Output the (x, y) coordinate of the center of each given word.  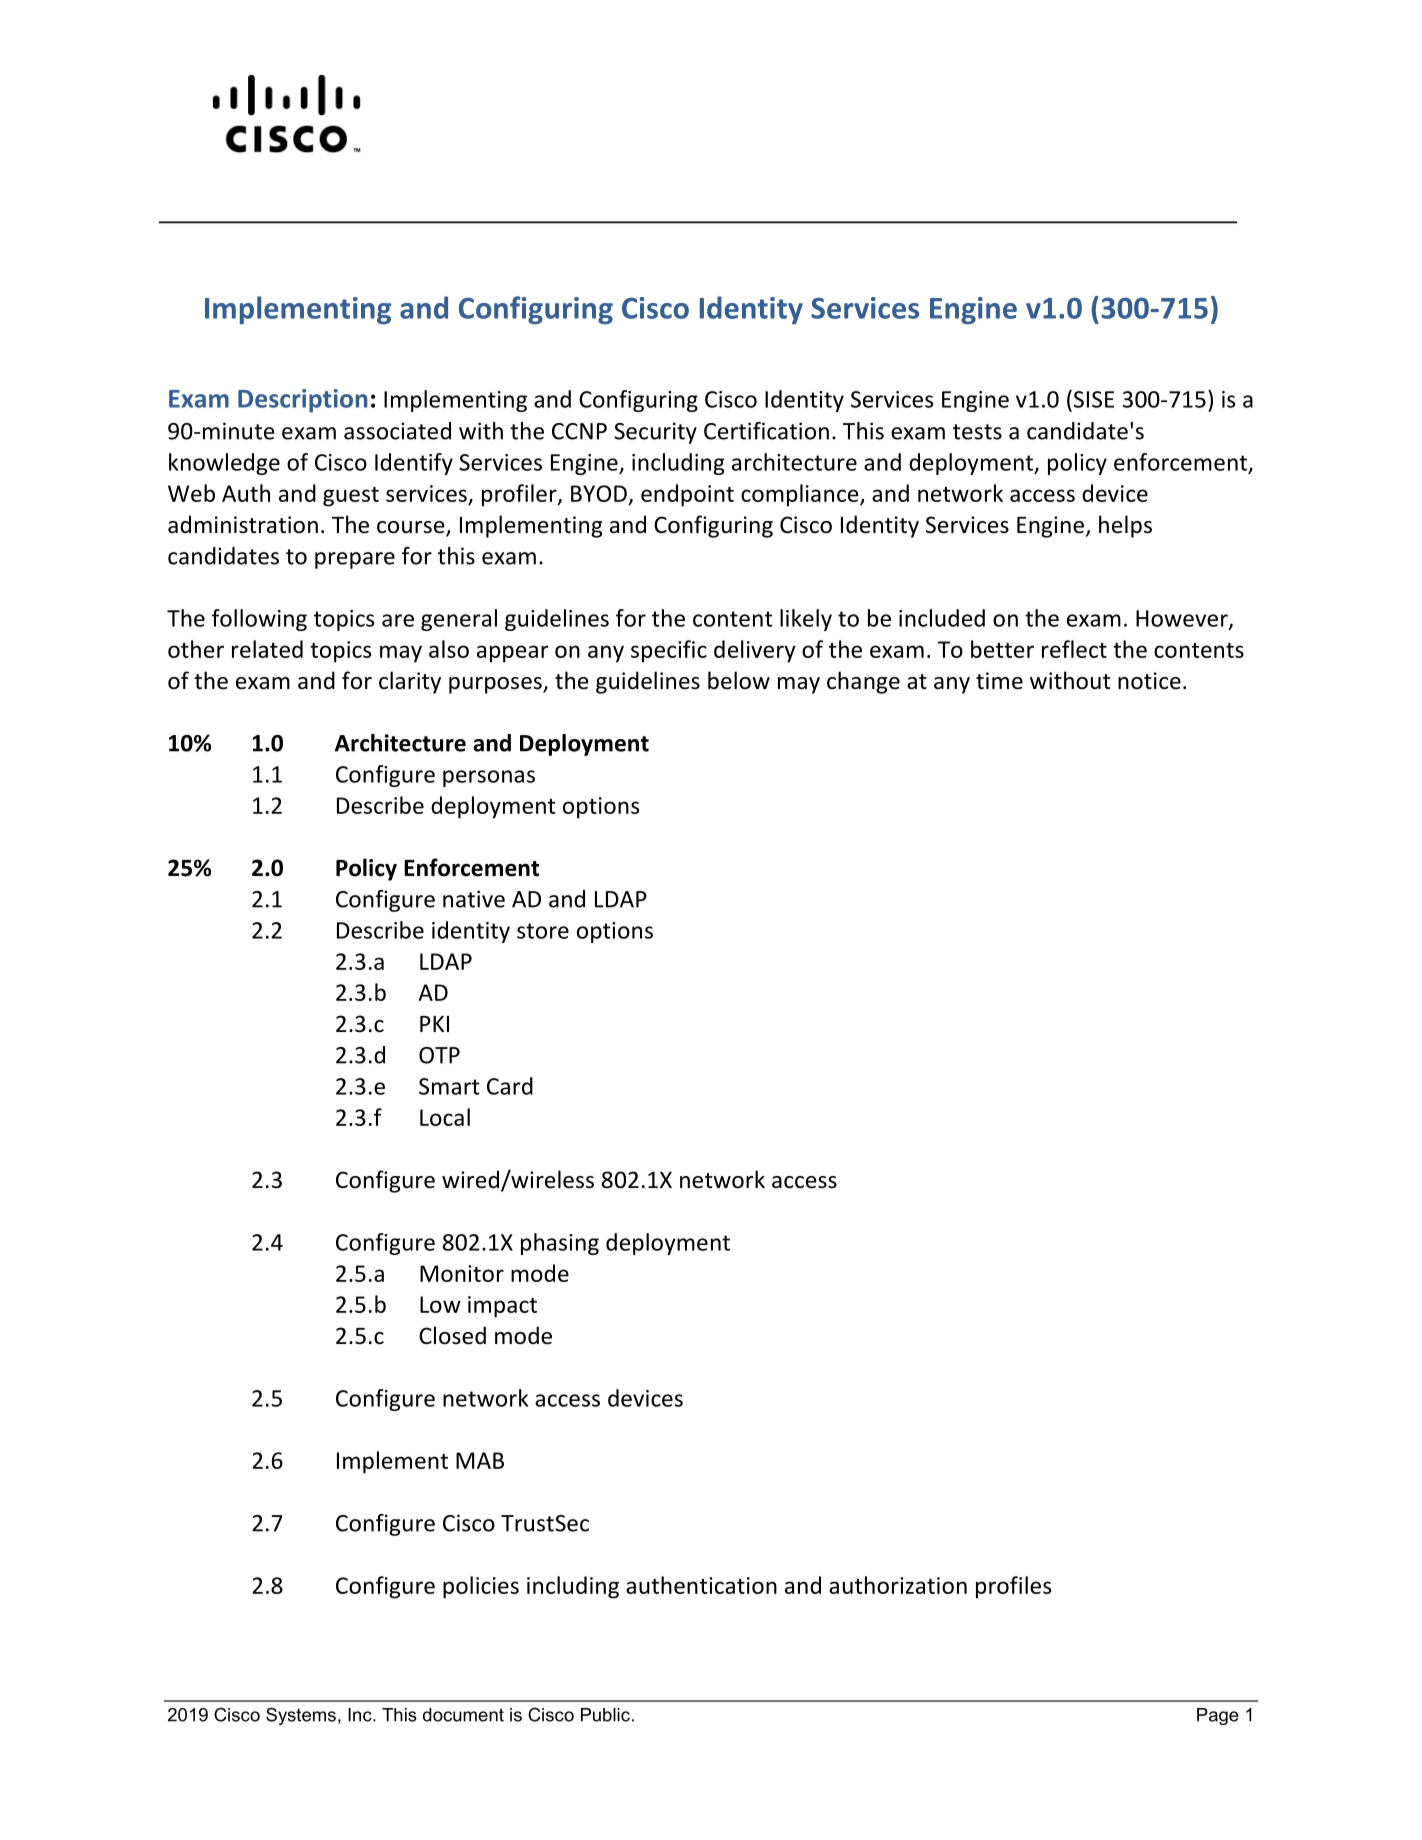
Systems (301, 1716)
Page (1218, 1716)
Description (303, 401)
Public (605, 1715)
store (543, 931)
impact (502, 1307)
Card (510, 1086)
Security (655, 433)
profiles (1013, 1587)
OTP (439, 1055)
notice (1149, 681)
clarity (410, 682)
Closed (452, 1335)
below (739, 680)
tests (977, 432)
